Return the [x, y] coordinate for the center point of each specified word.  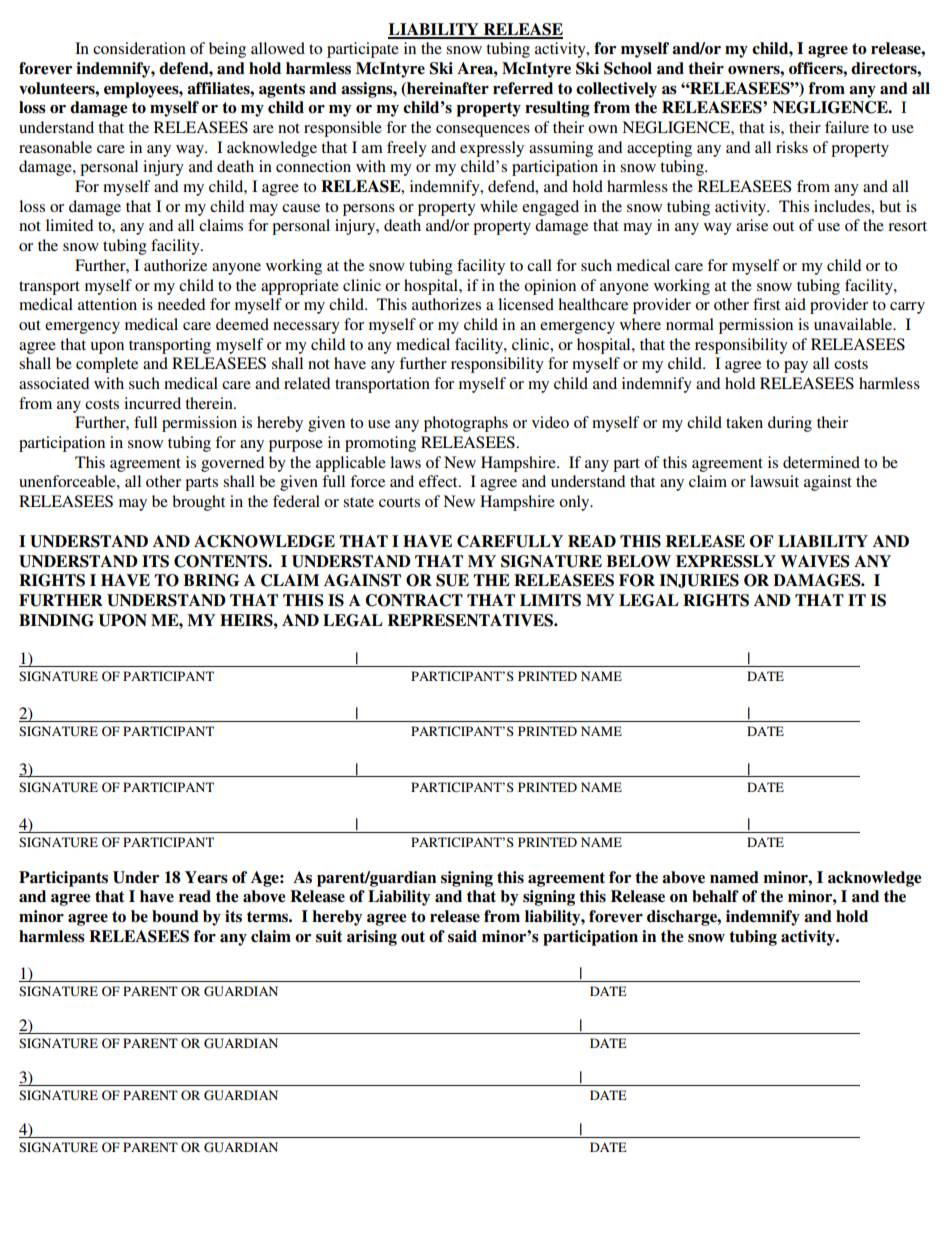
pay [796, 367]
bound [175, 916]
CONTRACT [414, 600]
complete [107, 365]
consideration [139, 48]
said [462, 936]
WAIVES [815, 561]
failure [847, 127]
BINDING [56, 620]
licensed [526, 304]
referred [523, 88]
